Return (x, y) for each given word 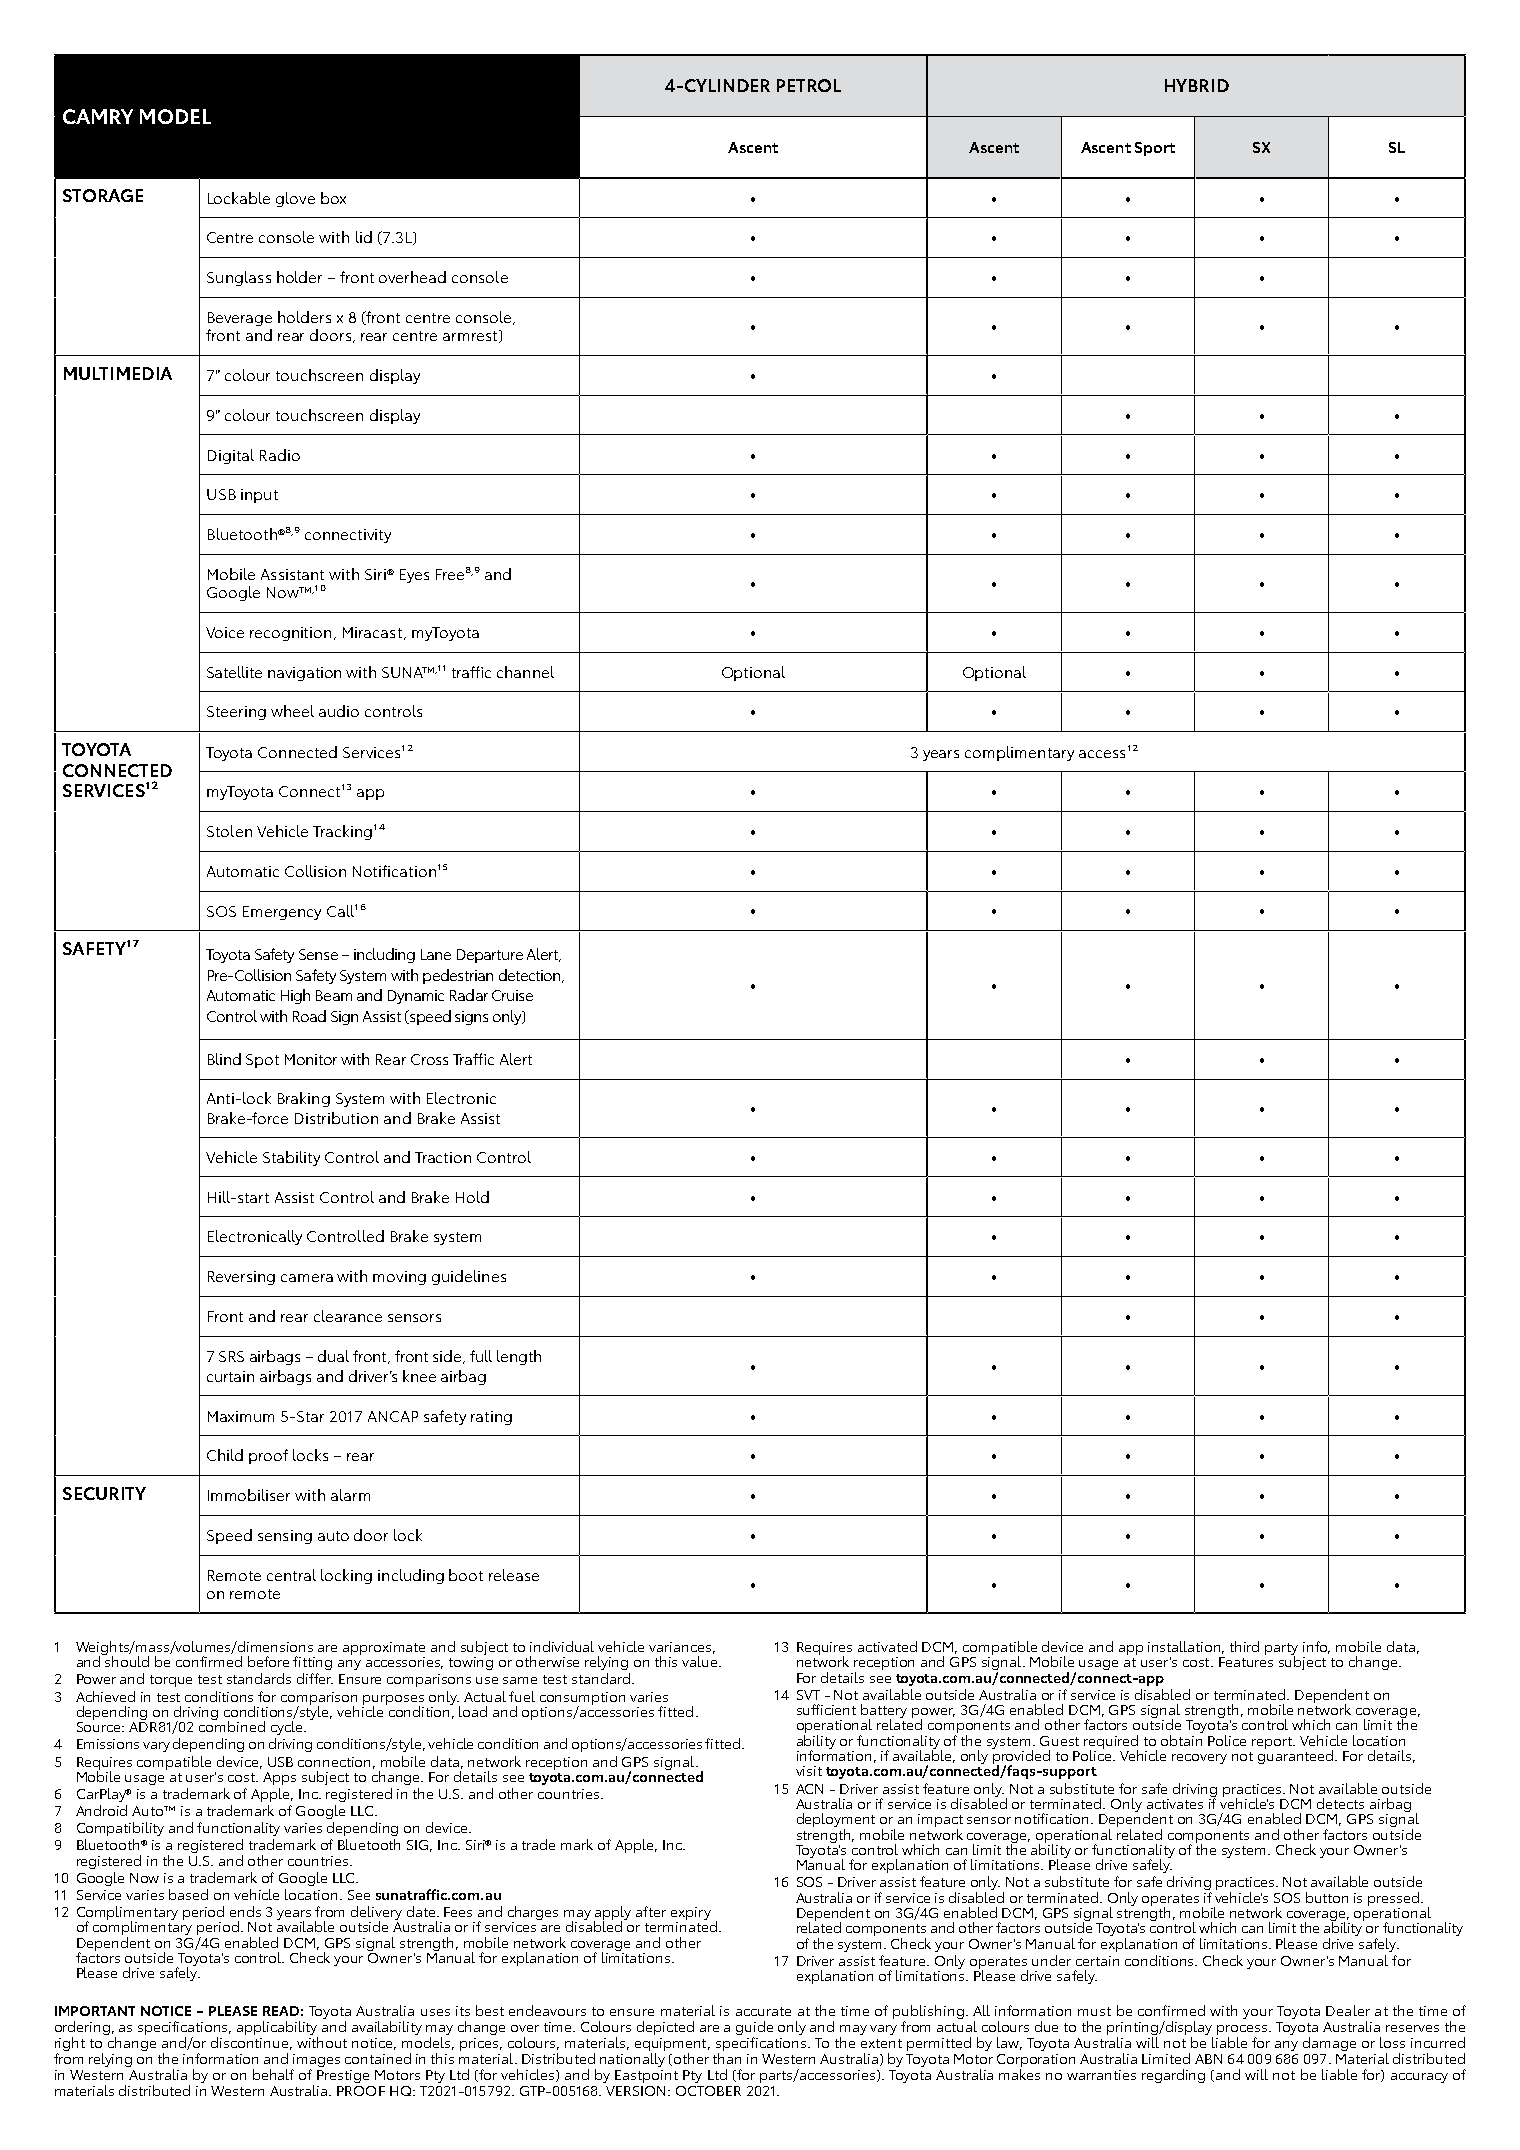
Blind (224, 1059)
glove (295, 199)
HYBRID (1197, 85)
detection (531, 976)
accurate (763, 2011)
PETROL (809, 85)
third (1244, 1646)
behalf (273, 2074)
